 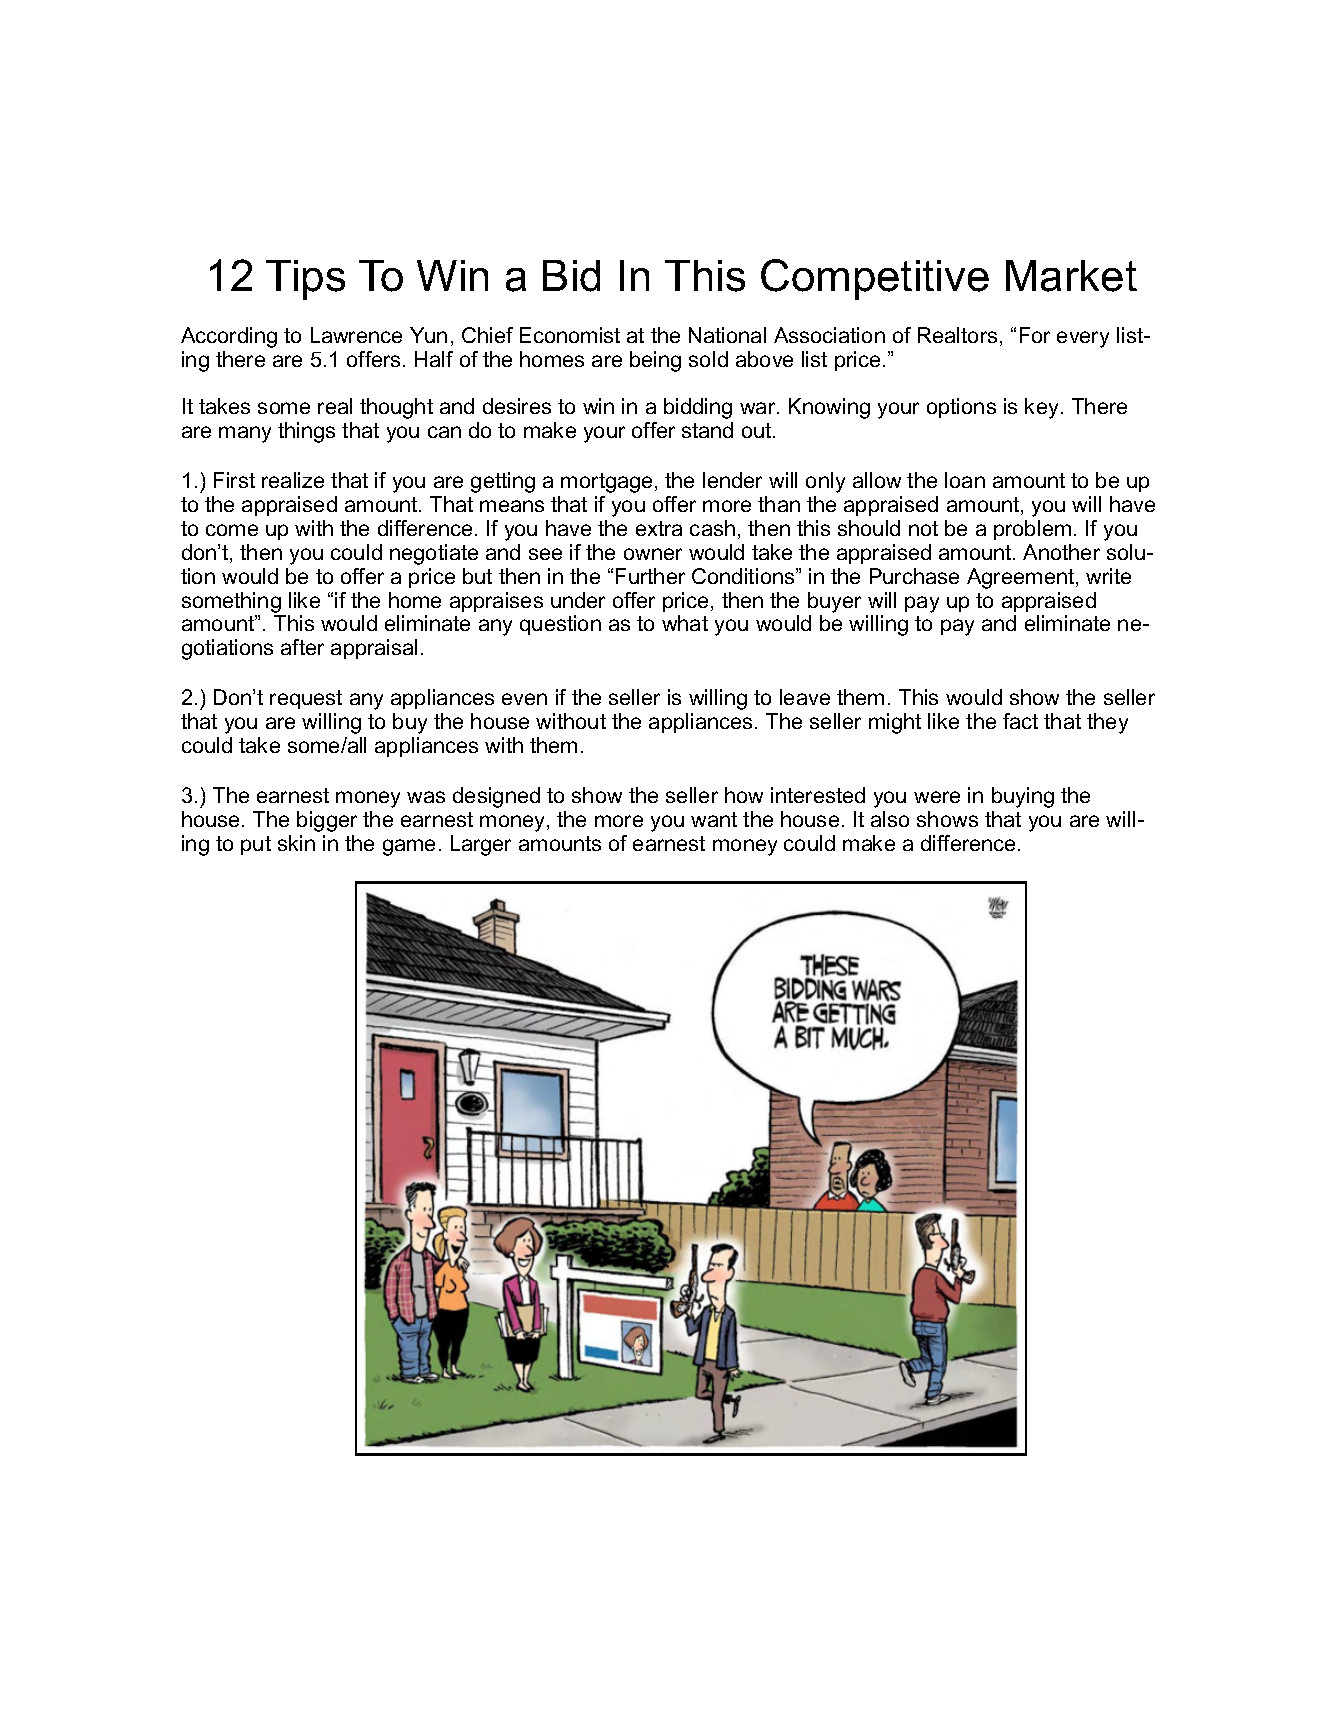 What do you see at coordinates (732, 480) in the screenshot?
I see `lender` at bounding box center [732, 480].
